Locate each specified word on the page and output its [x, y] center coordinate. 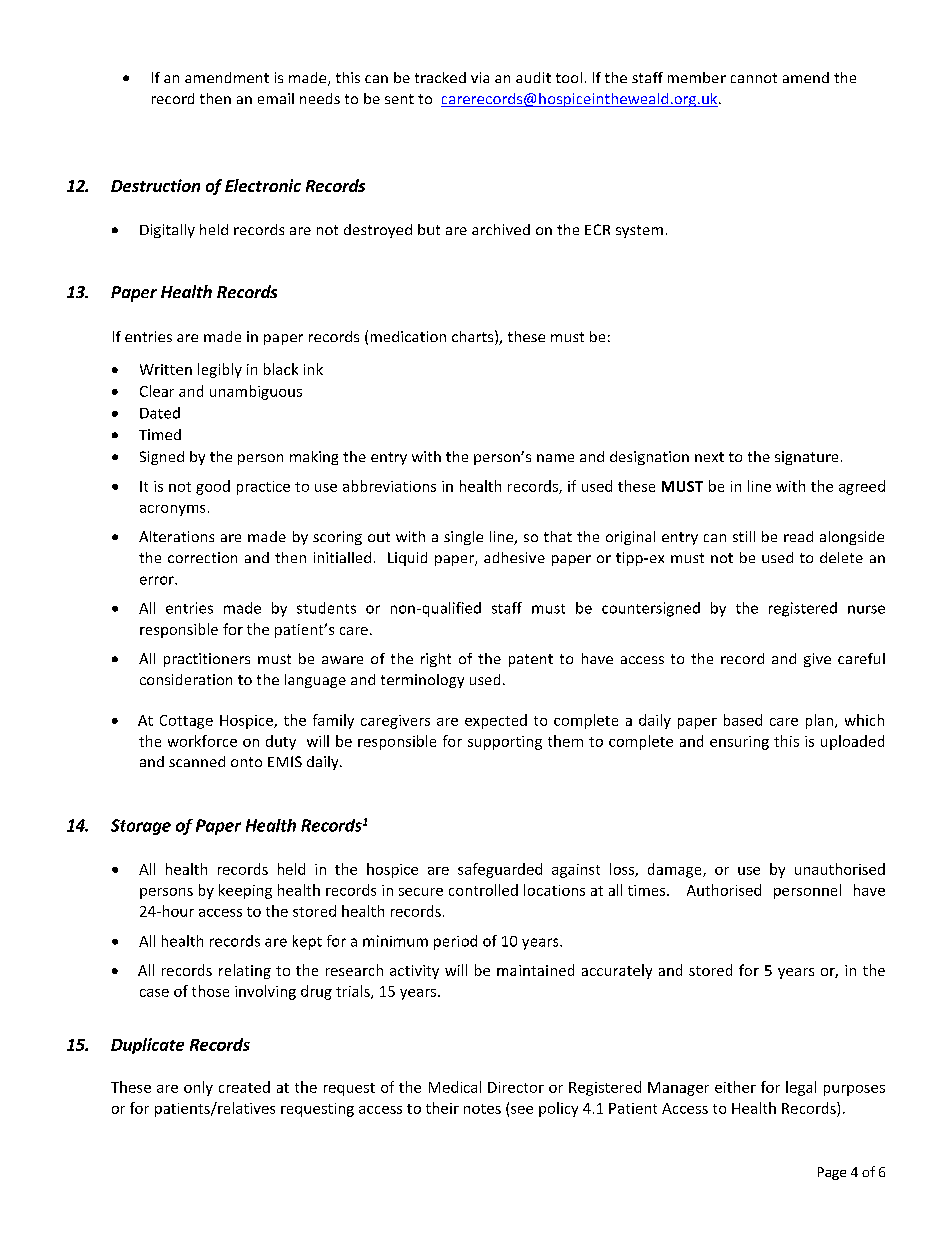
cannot [754, 78]
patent [531, 660]
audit [533, 77]
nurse [866, 609]
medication [408, 336]
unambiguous [256, 392]
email [276, 98]
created [244, 1087]
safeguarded [500, 870]
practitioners [207, 660]
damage [676, 870]
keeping [245, 891]
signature [806, 458]
